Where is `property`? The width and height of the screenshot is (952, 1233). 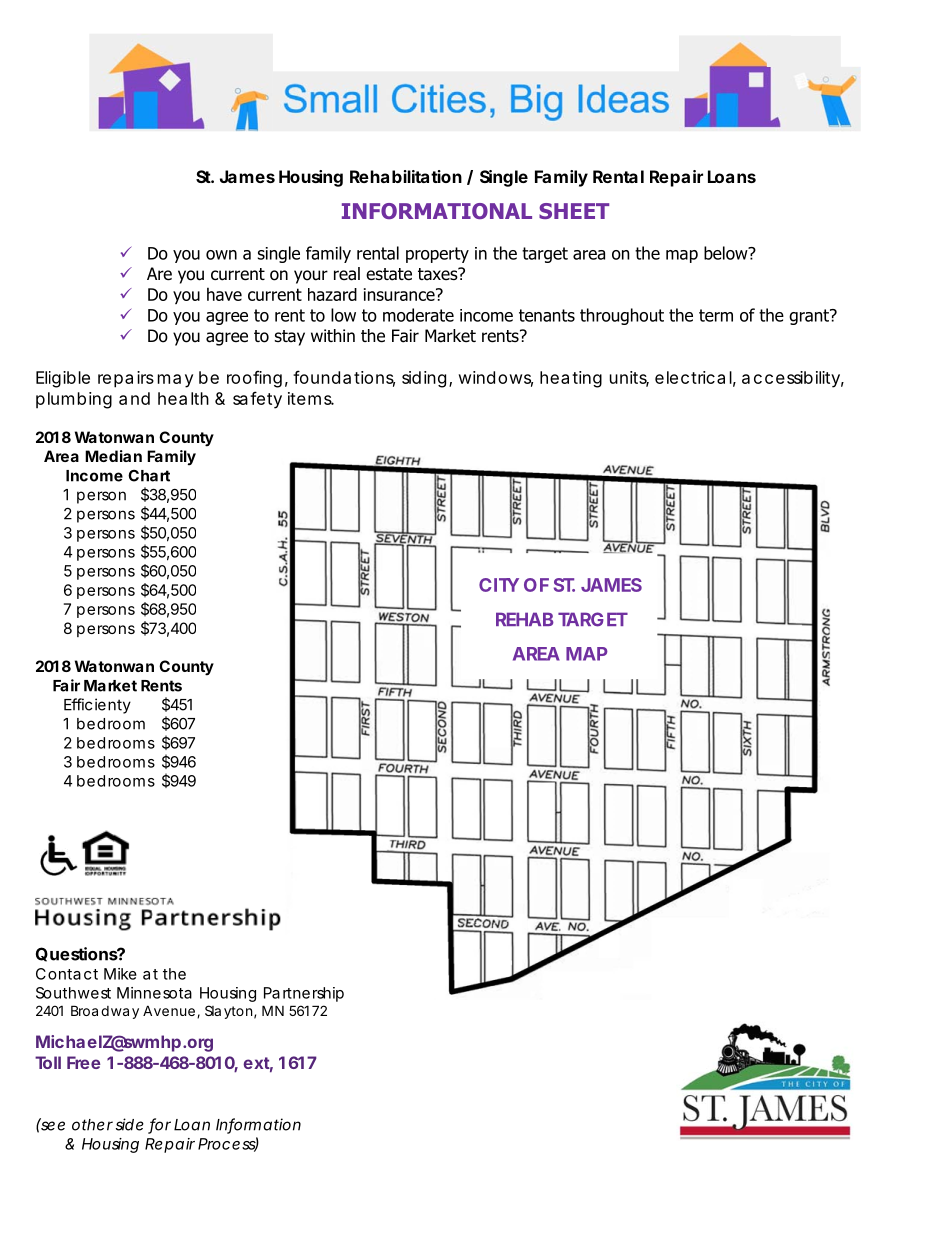
property is located at coordinates (437, 255).
